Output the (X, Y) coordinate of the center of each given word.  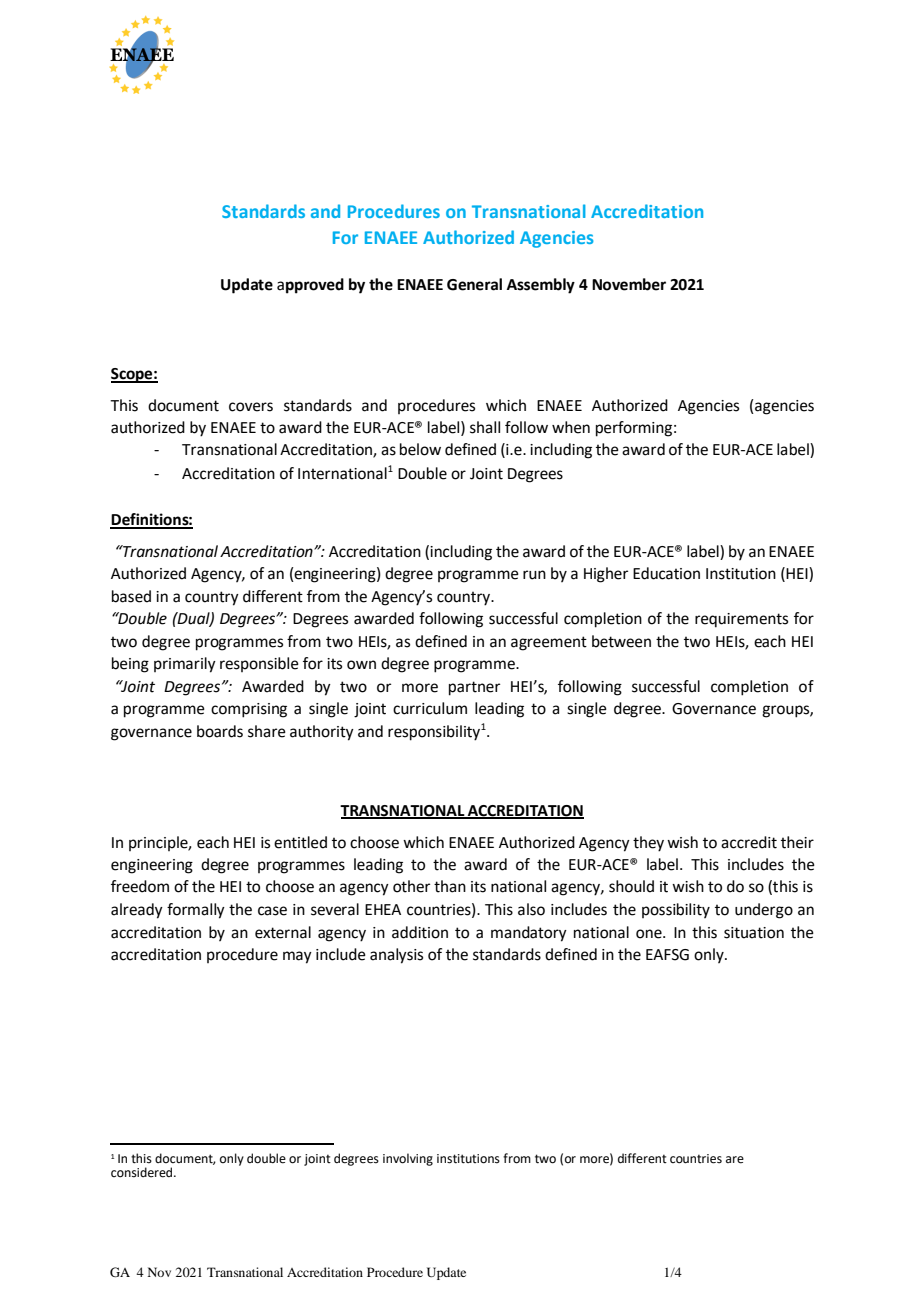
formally (196, 911)
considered (143, 1172)
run (534, 575)
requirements (741, 620)
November (629, 284)
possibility (676, 910)
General (474, 284)
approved (310, 286)
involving (408, 1159)
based (131, 596)
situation (754, 933)
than (450, 886)
